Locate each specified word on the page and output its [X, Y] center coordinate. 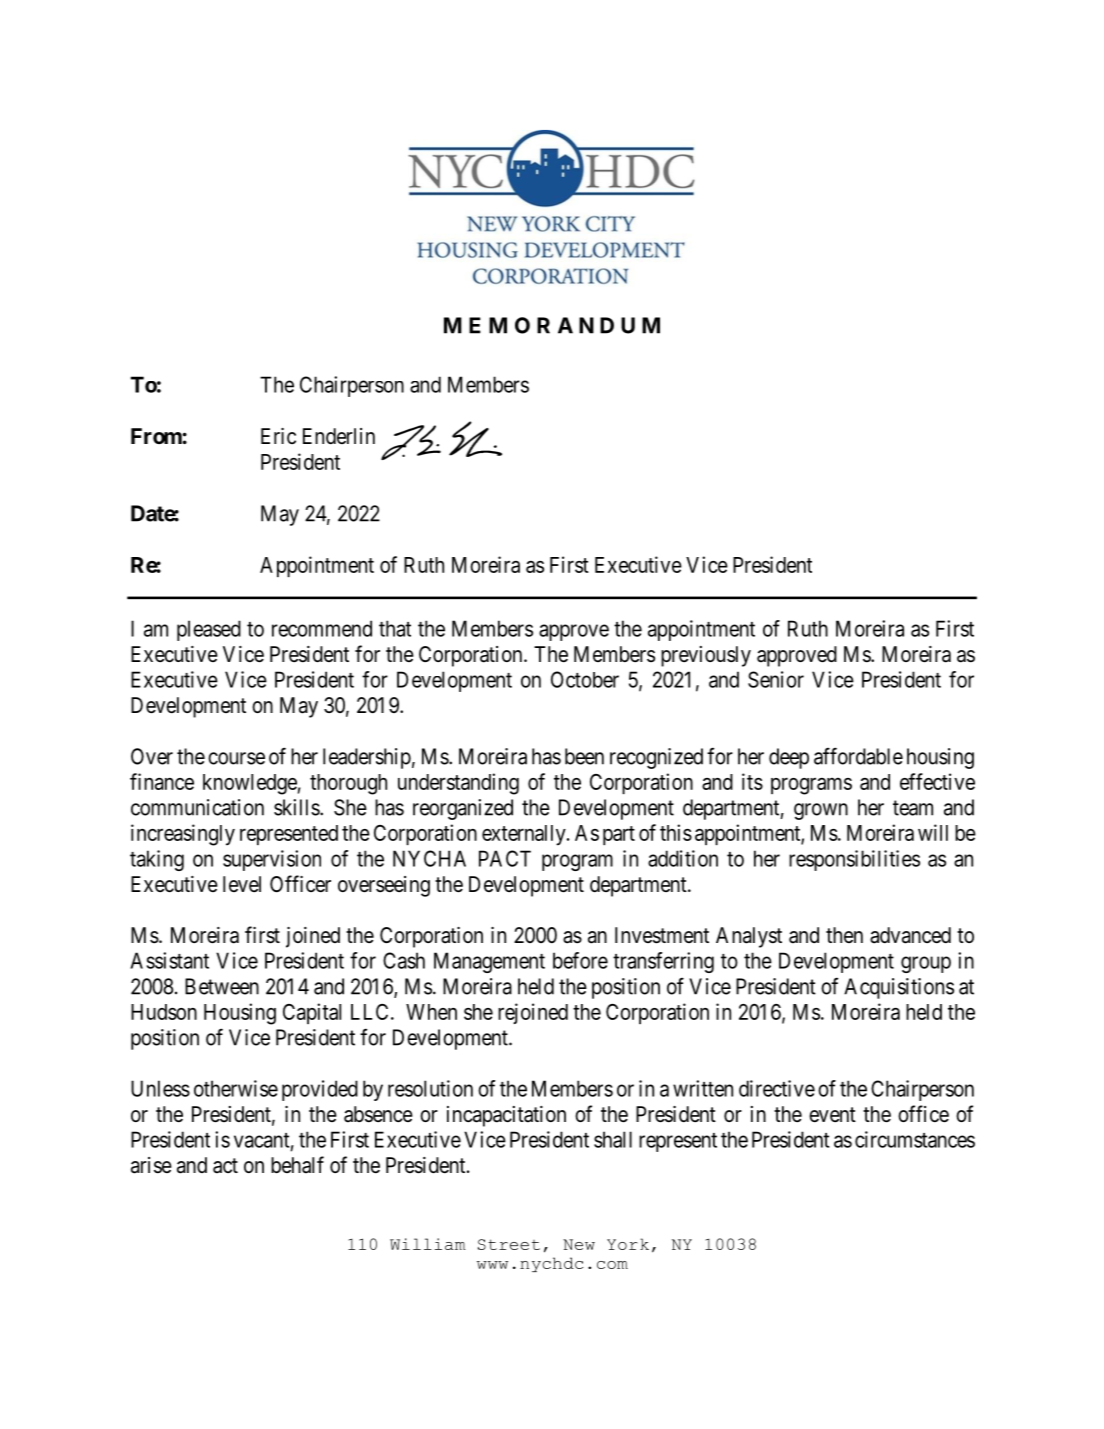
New [579, 1244]
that [395, 628]
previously [706, 656]
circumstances [915, 1139]
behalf [297, 1165]
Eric [278, 436]
